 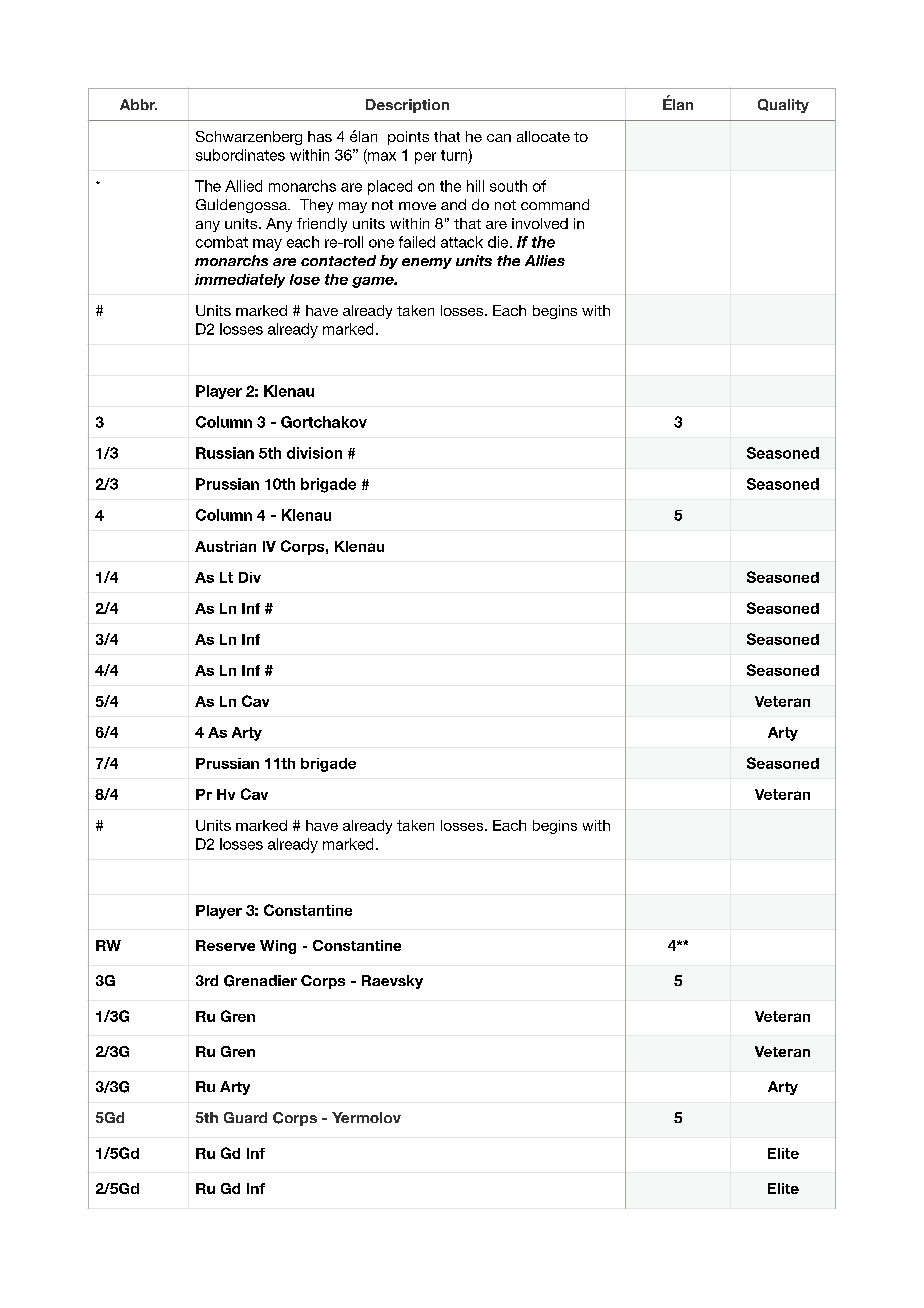 What do you see at coordinates (245, 1117) in the screenshot?
I see `Guard` at bounding box center [245, 1117].
